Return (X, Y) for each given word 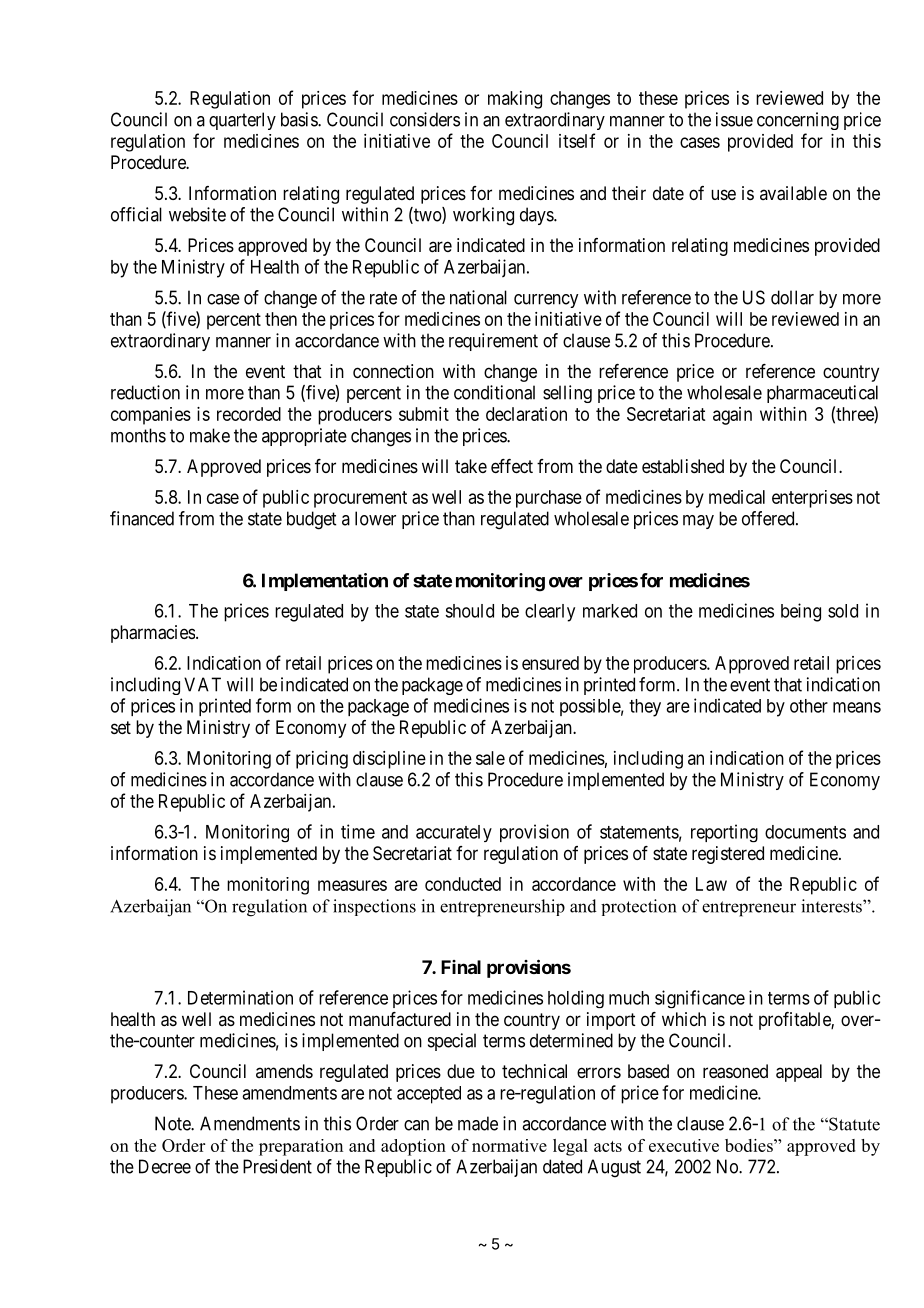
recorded (249, 414)
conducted (463, 884)
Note (173, 1123)
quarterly (242, 121)
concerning (798, 121)
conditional (494, 392)
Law (711, 884)
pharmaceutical (822, 394)
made (478, 1123)
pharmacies (153, 634)
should (469, 611)
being (801, 612)
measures (352, 885)
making (515, 100)
